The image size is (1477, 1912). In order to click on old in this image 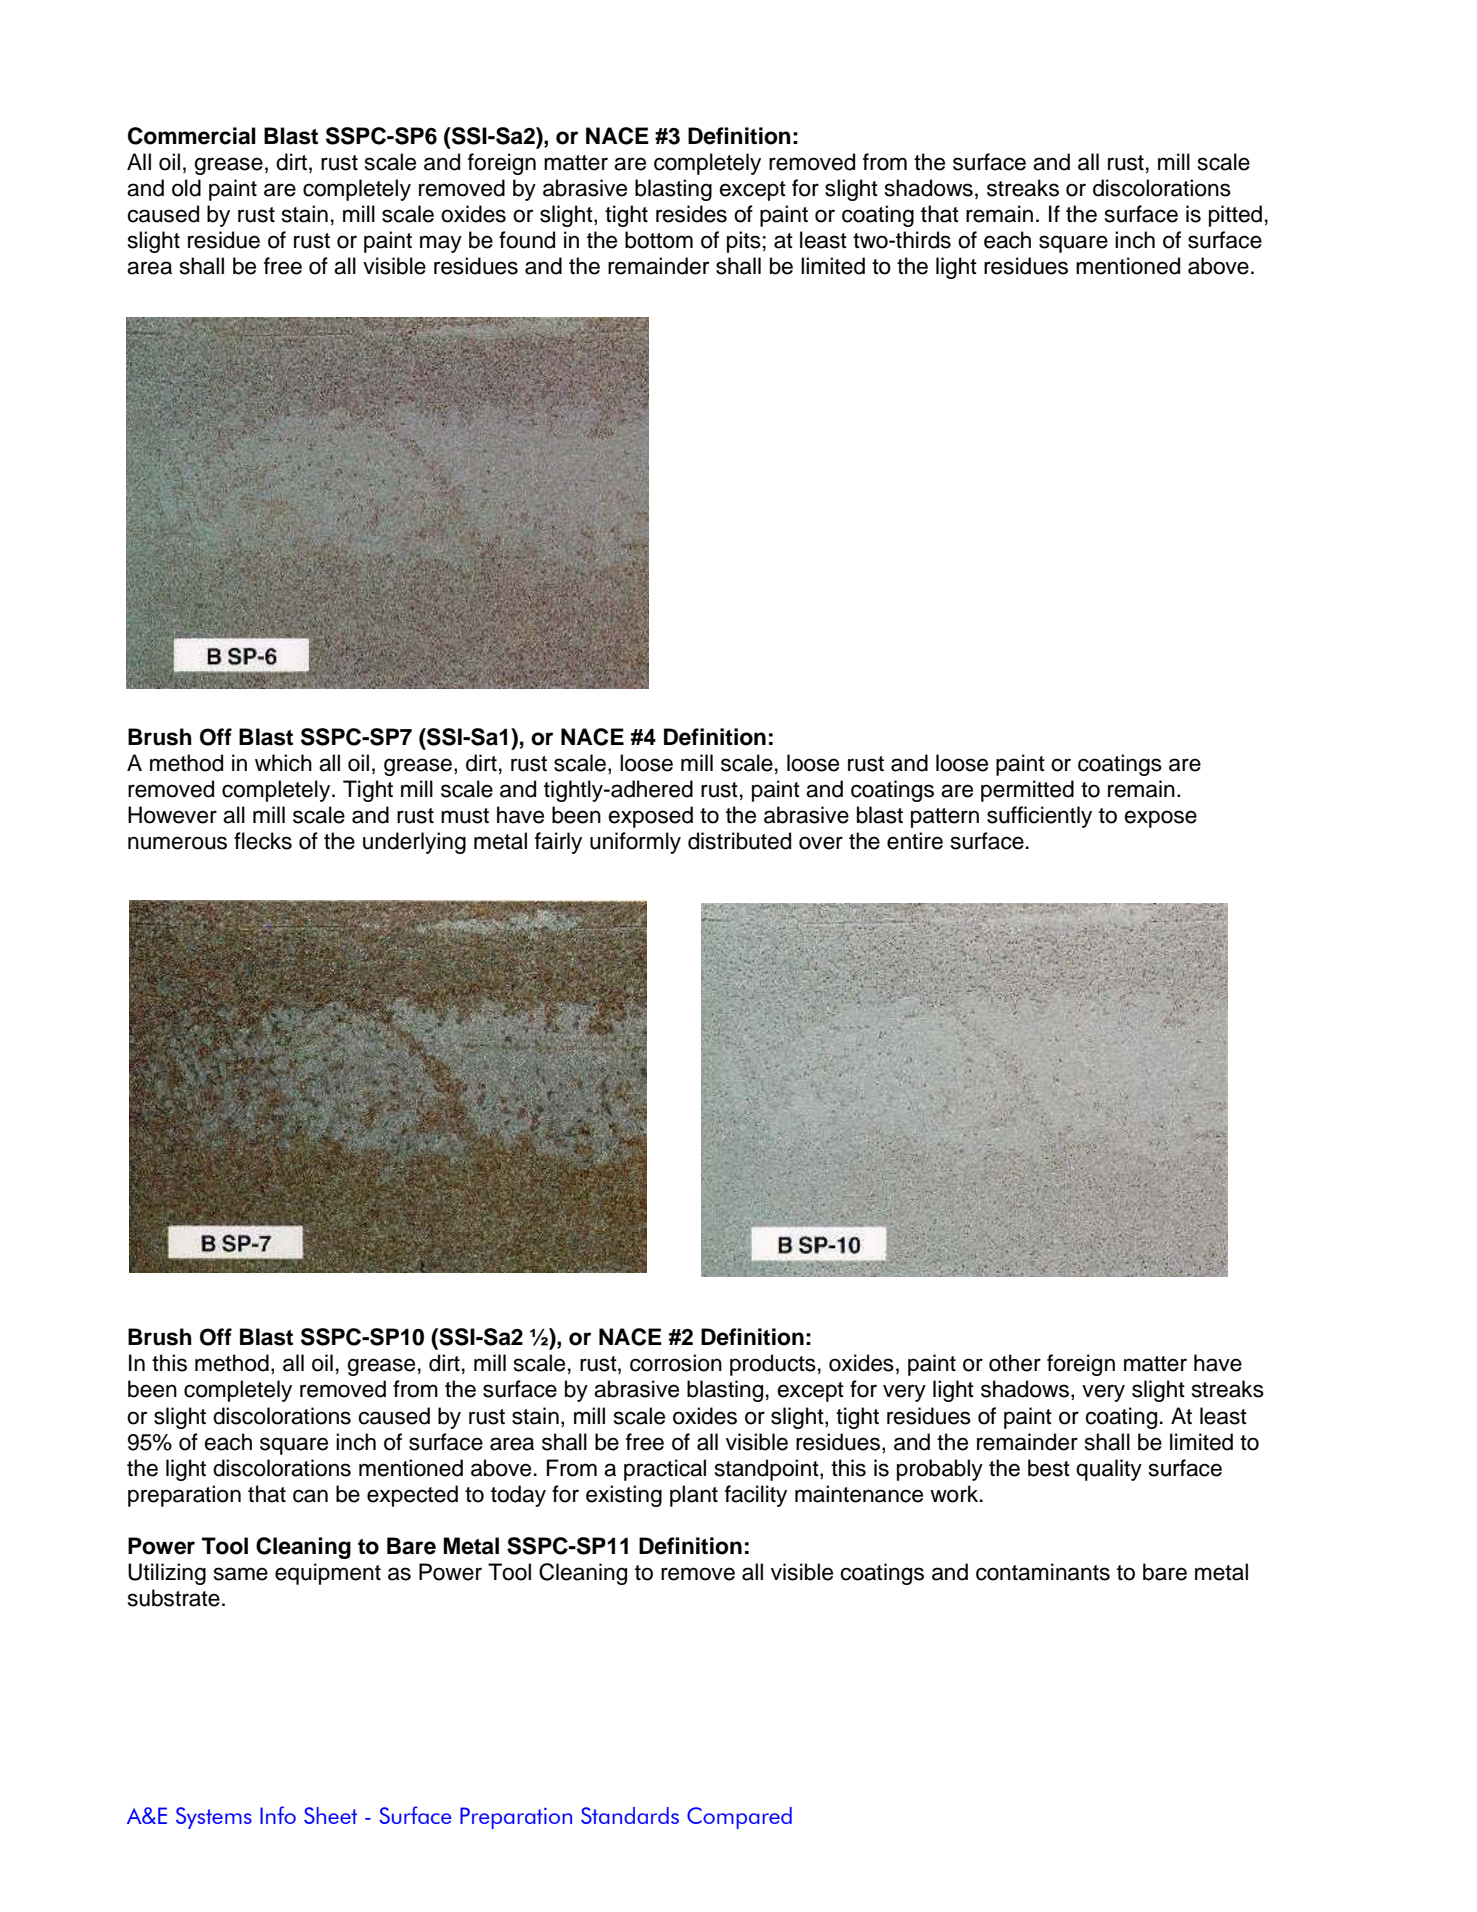, I will do `click(186, 188)`.
